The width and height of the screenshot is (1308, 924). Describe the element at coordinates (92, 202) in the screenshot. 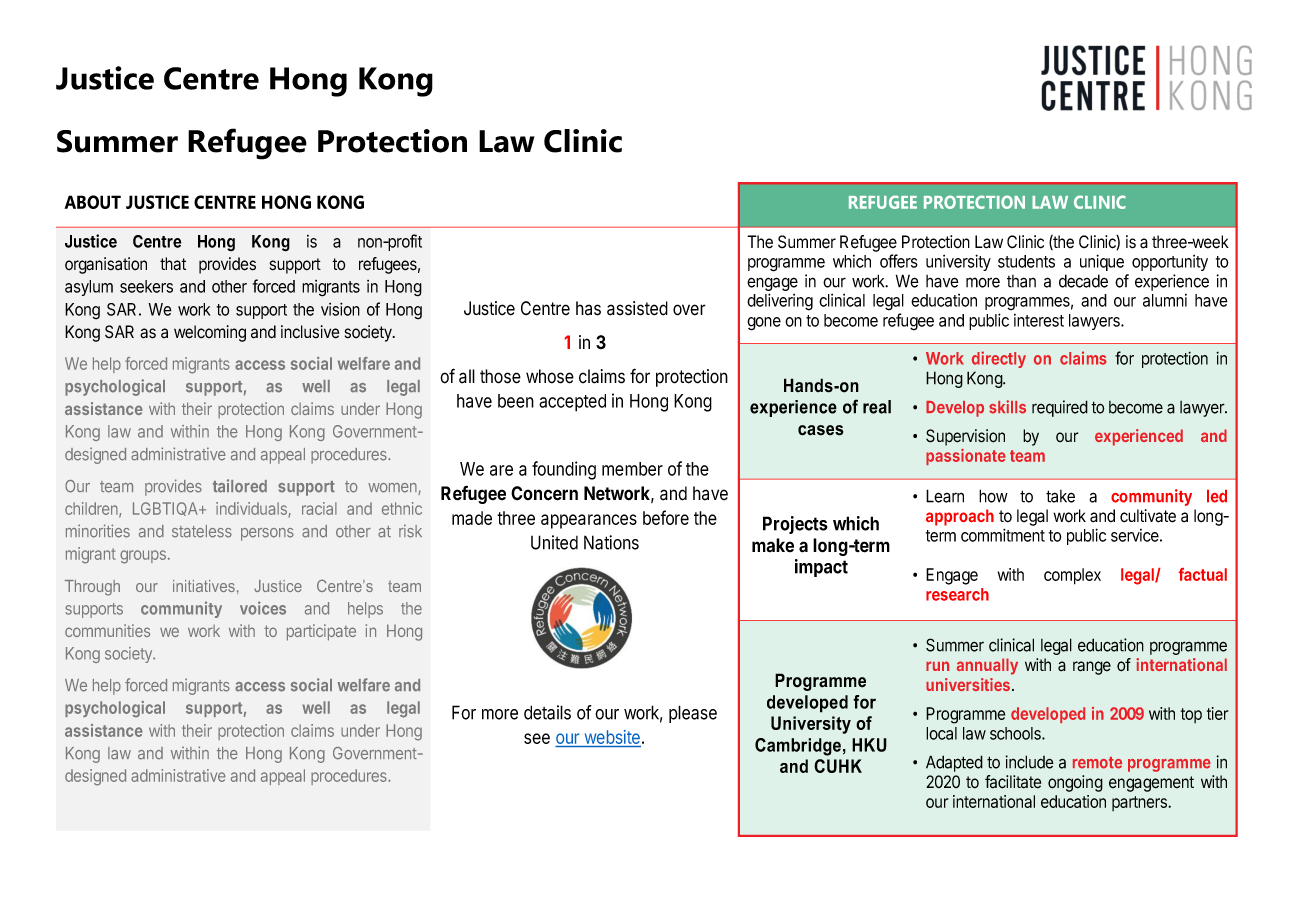

I see `ABOUT` at that location.
